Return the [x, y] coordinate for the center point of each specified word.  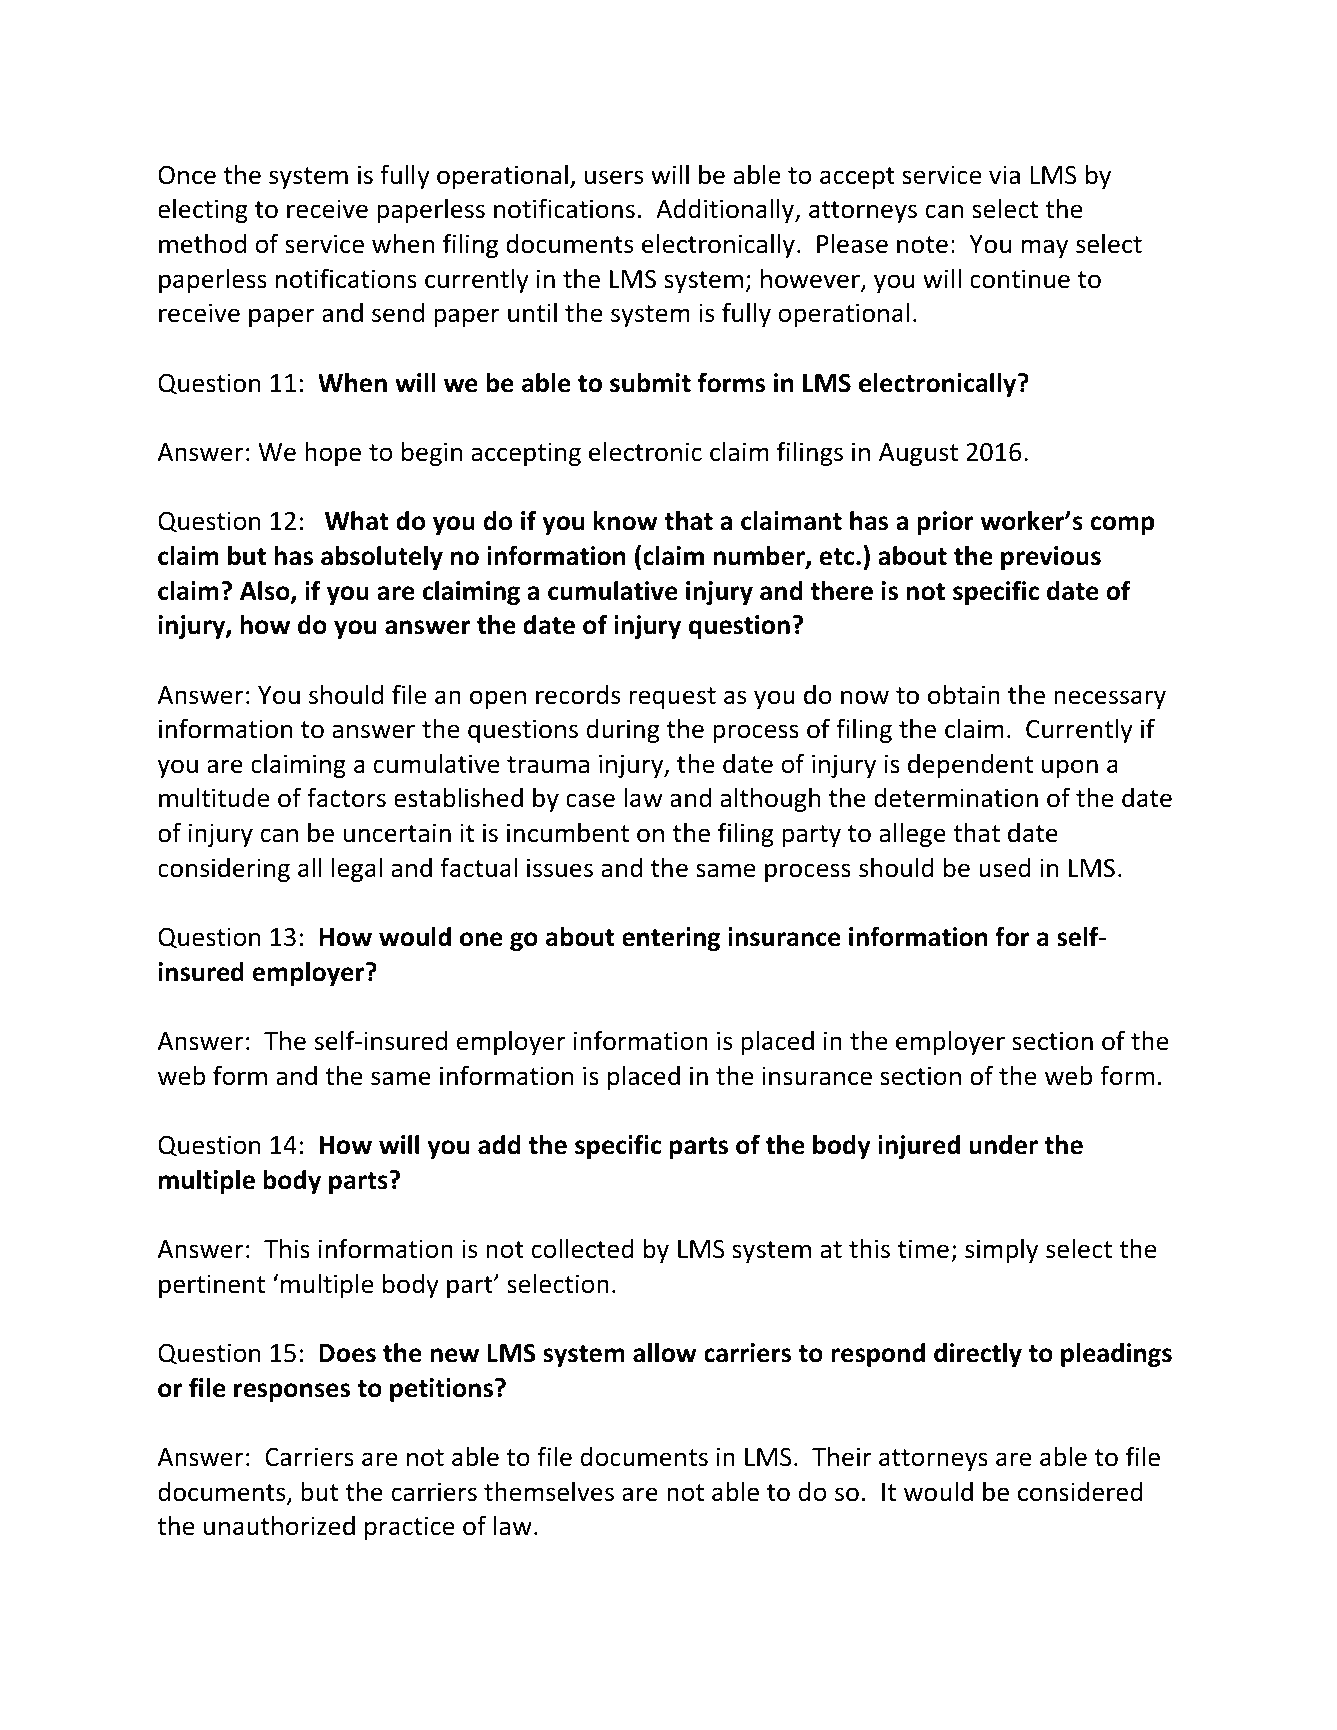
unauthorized [279, 1525]
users [614, 177]
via [1004, 175]
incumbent [568, 832]
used [1005, 868]
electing [203, 210]
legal [357, 869]
